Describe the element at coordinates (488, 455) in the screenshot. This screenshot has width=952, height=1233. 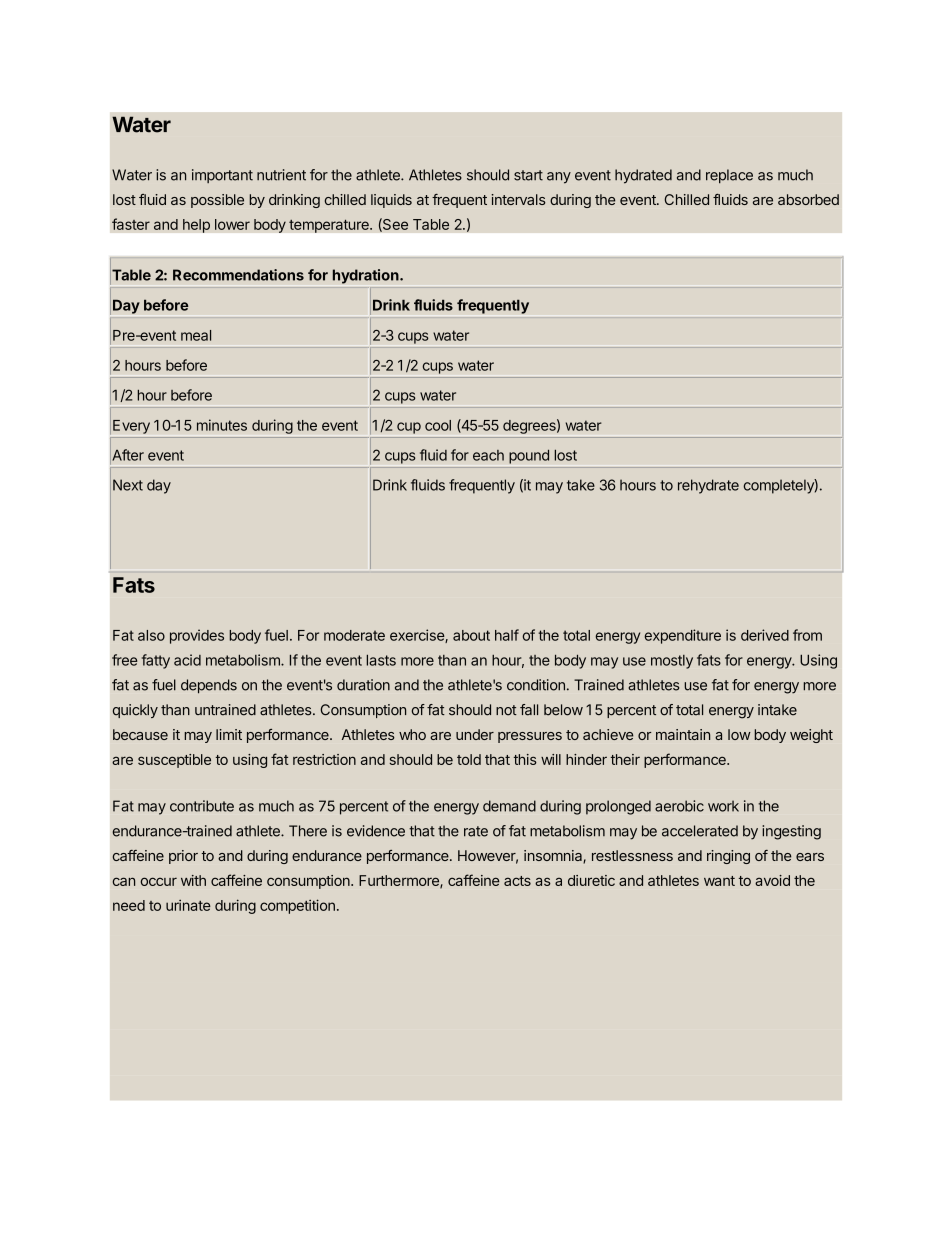
I see `each` at that location.
